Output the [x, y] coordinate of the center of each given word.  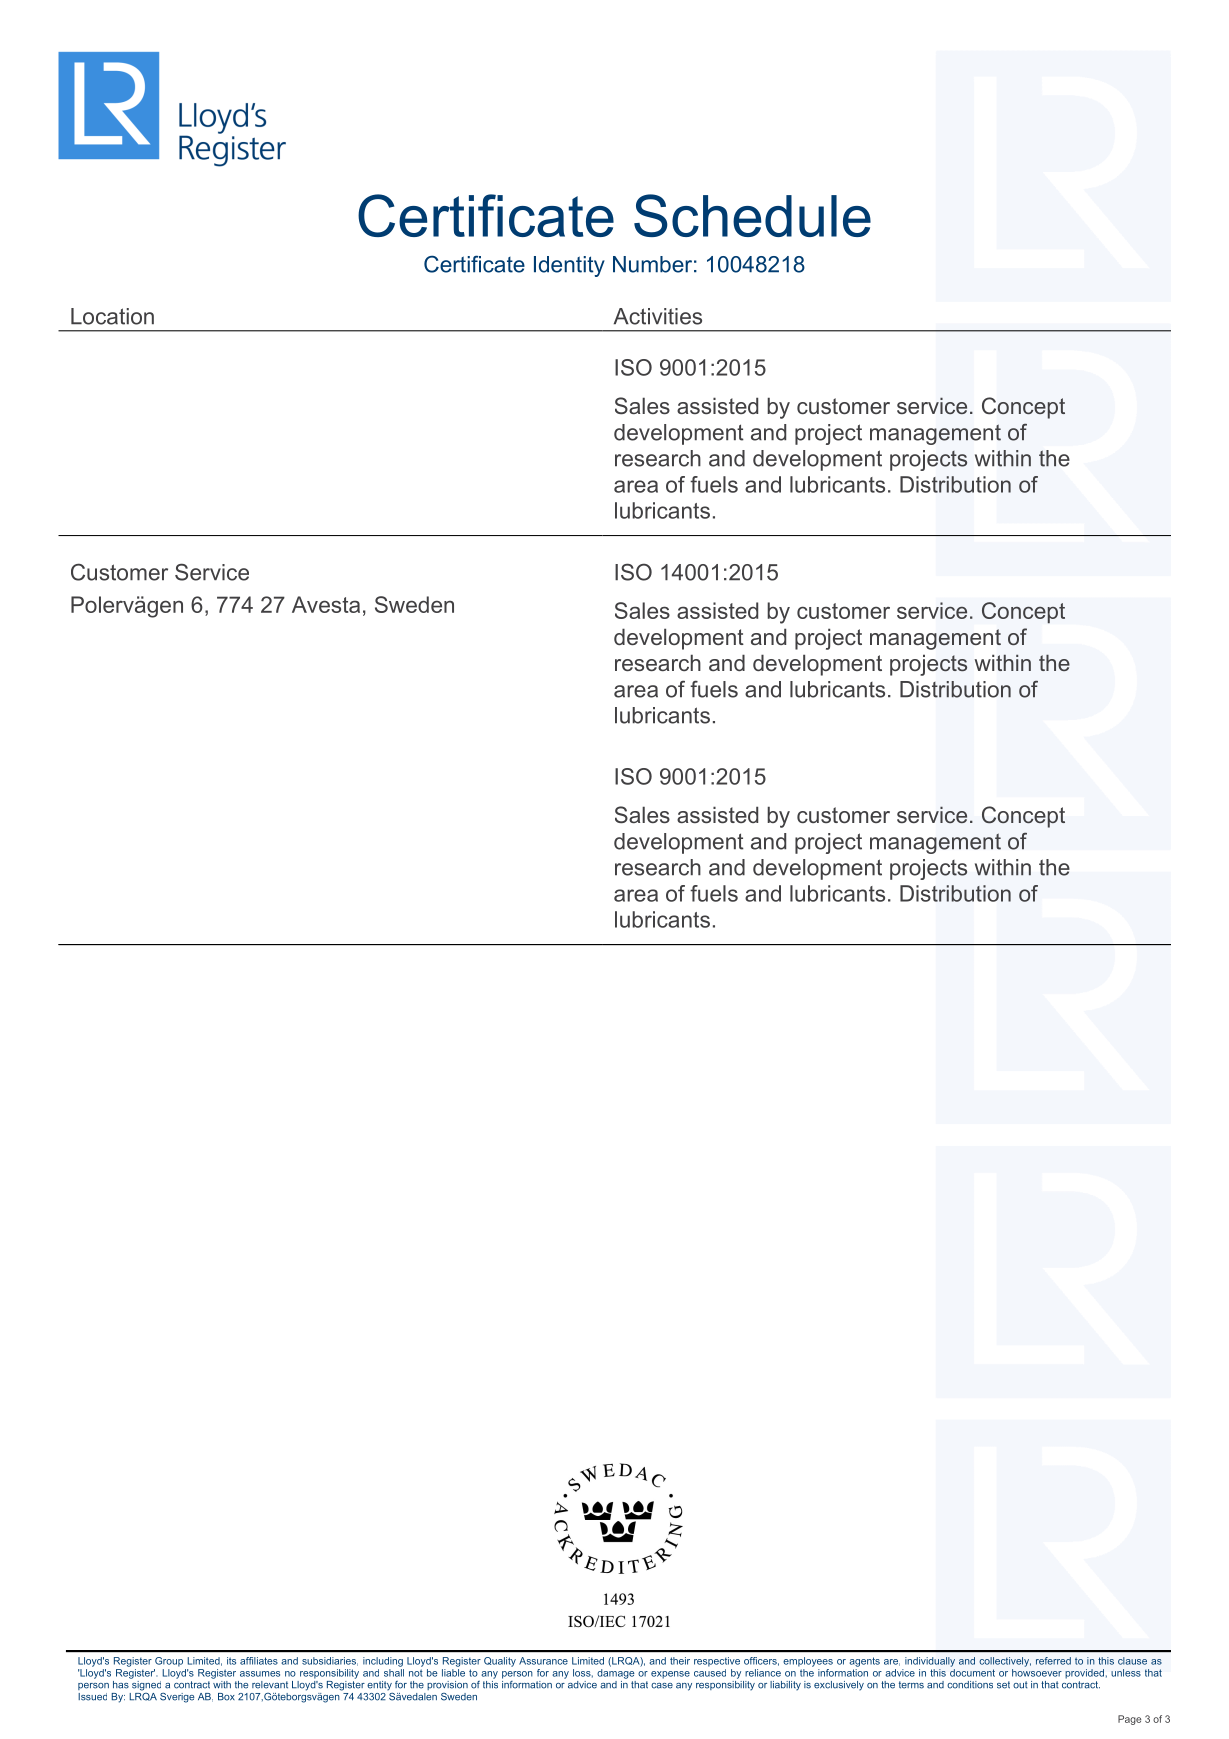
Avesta [326, 604]
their [680, 1661]
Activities [658, 316]
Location [112, 316]
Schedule [752, 215]
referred [1053, 1661]
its [231, 1661]
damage [616, 1672]
